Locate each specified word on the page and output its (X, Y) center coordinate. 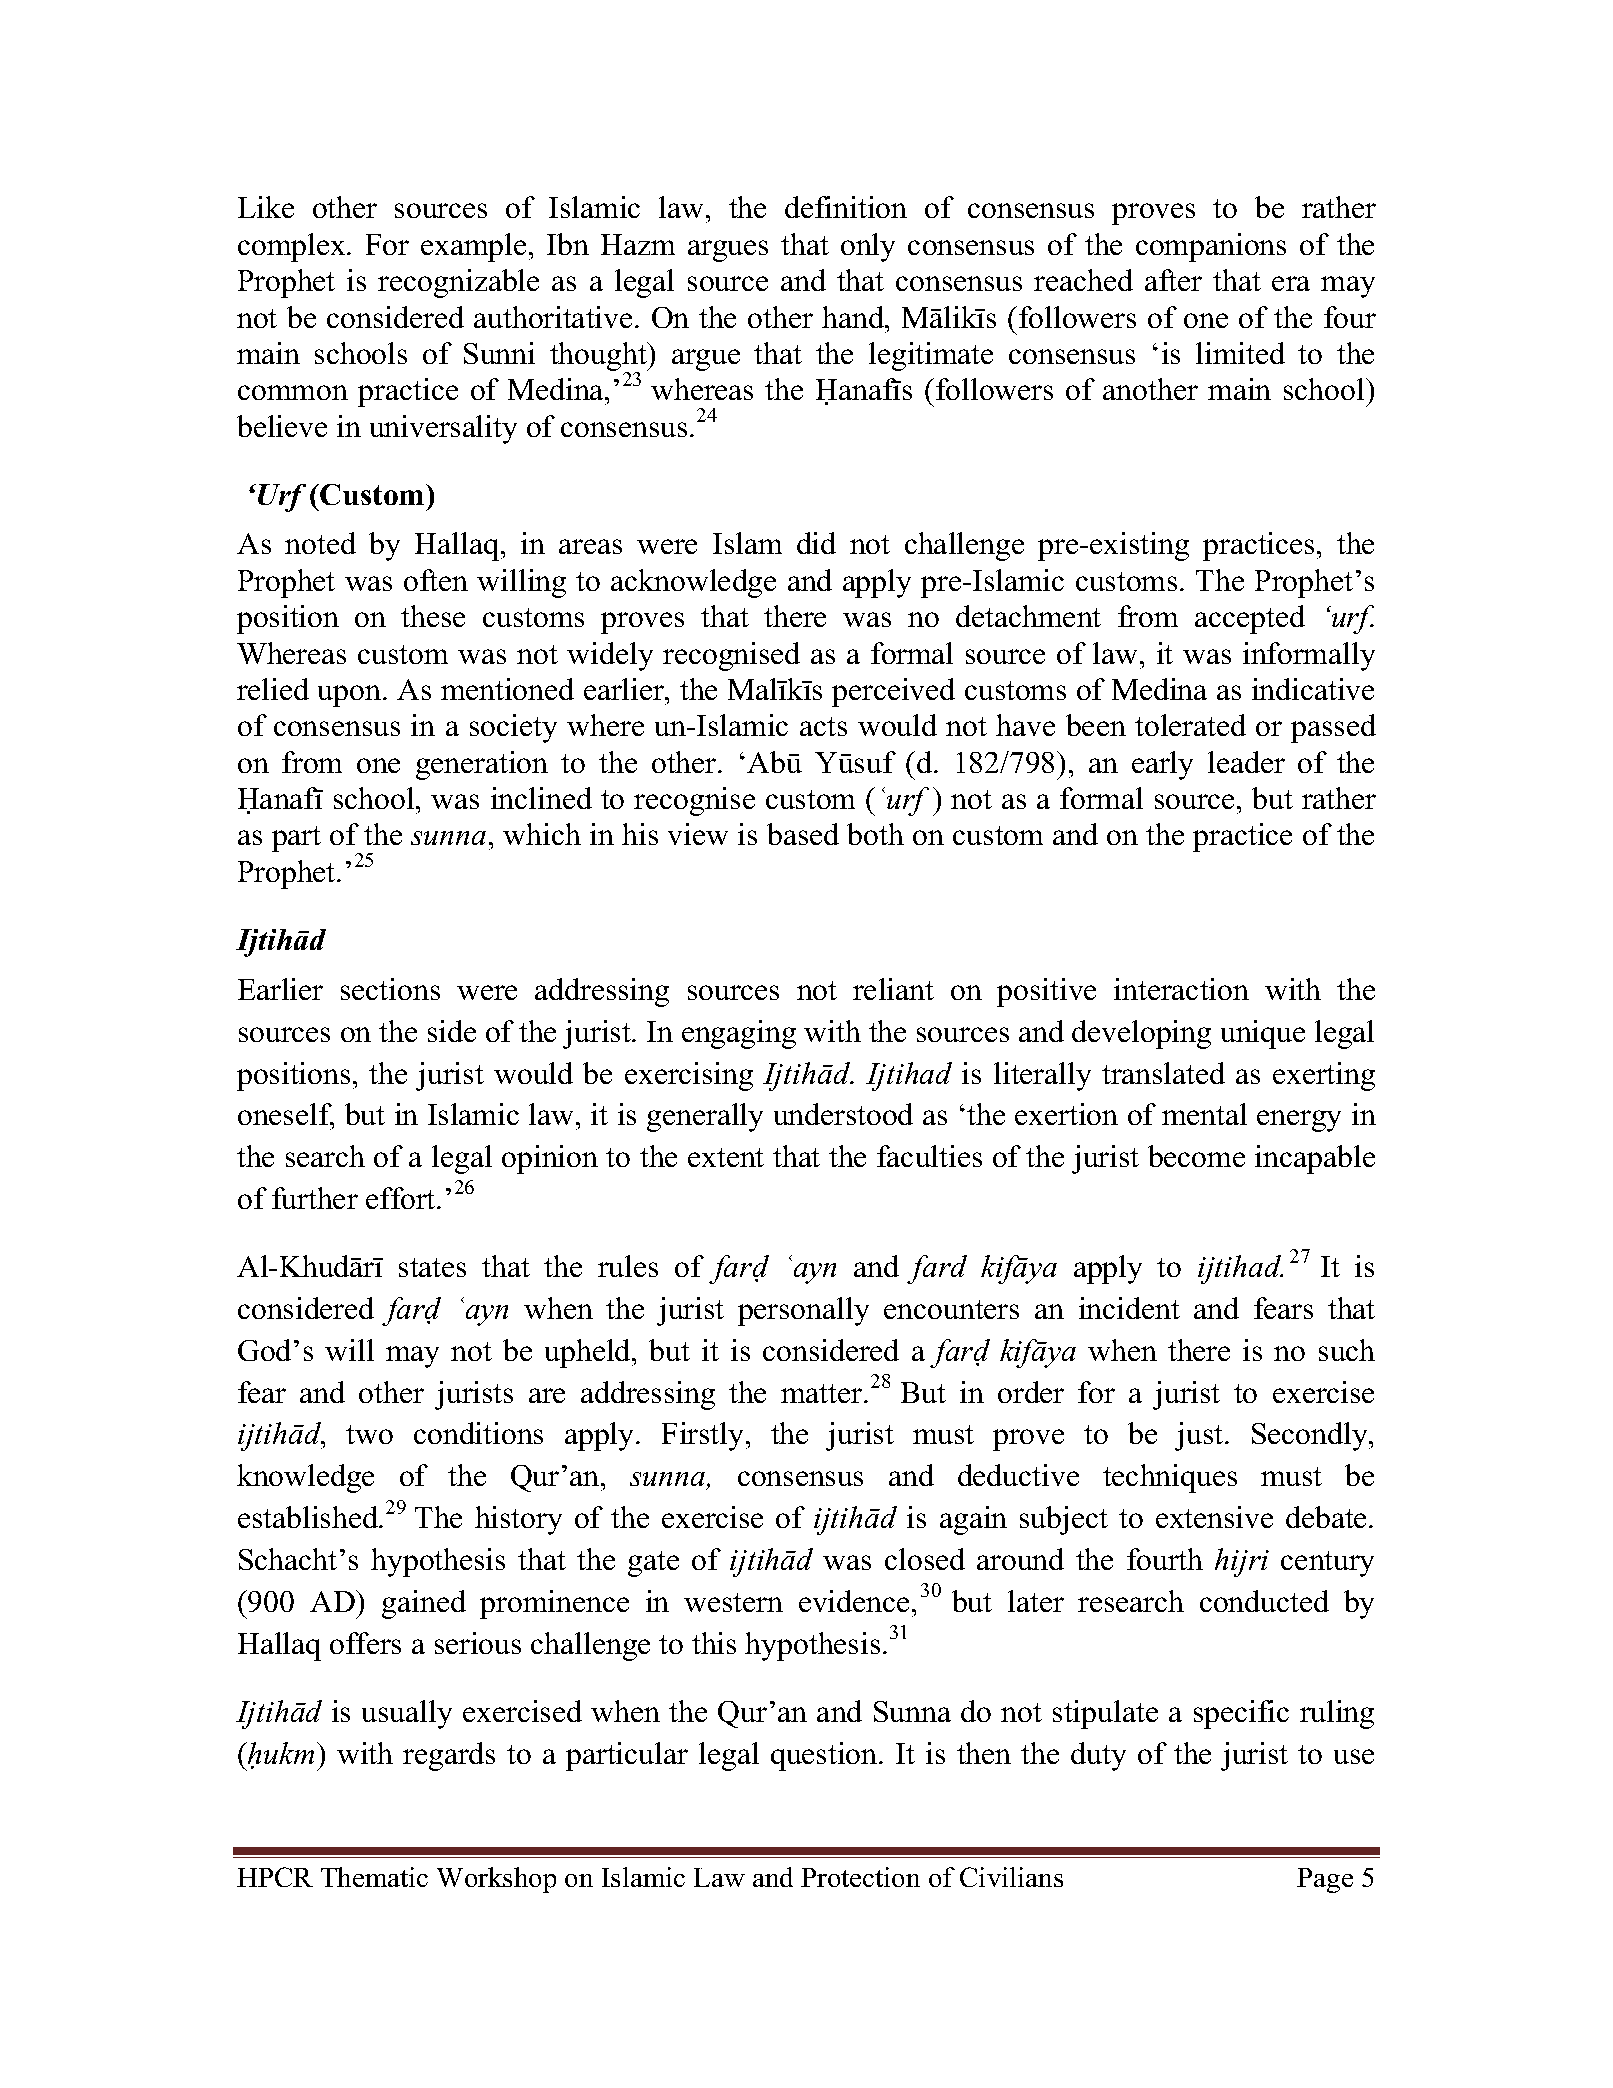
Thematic (374, 1877)
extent (726, 1157)
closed (925, 1559)
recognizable (458, 283)
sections (390, 989)
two (369, 1434)
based (803, 834)
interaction (1181, 989)
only (868, 247)
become (1196, 1156)
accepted (1250, 619)
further (315, 1198)
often (436, 580)
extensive (1214, 1517)
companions (1211, 247)
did (816, 543)
